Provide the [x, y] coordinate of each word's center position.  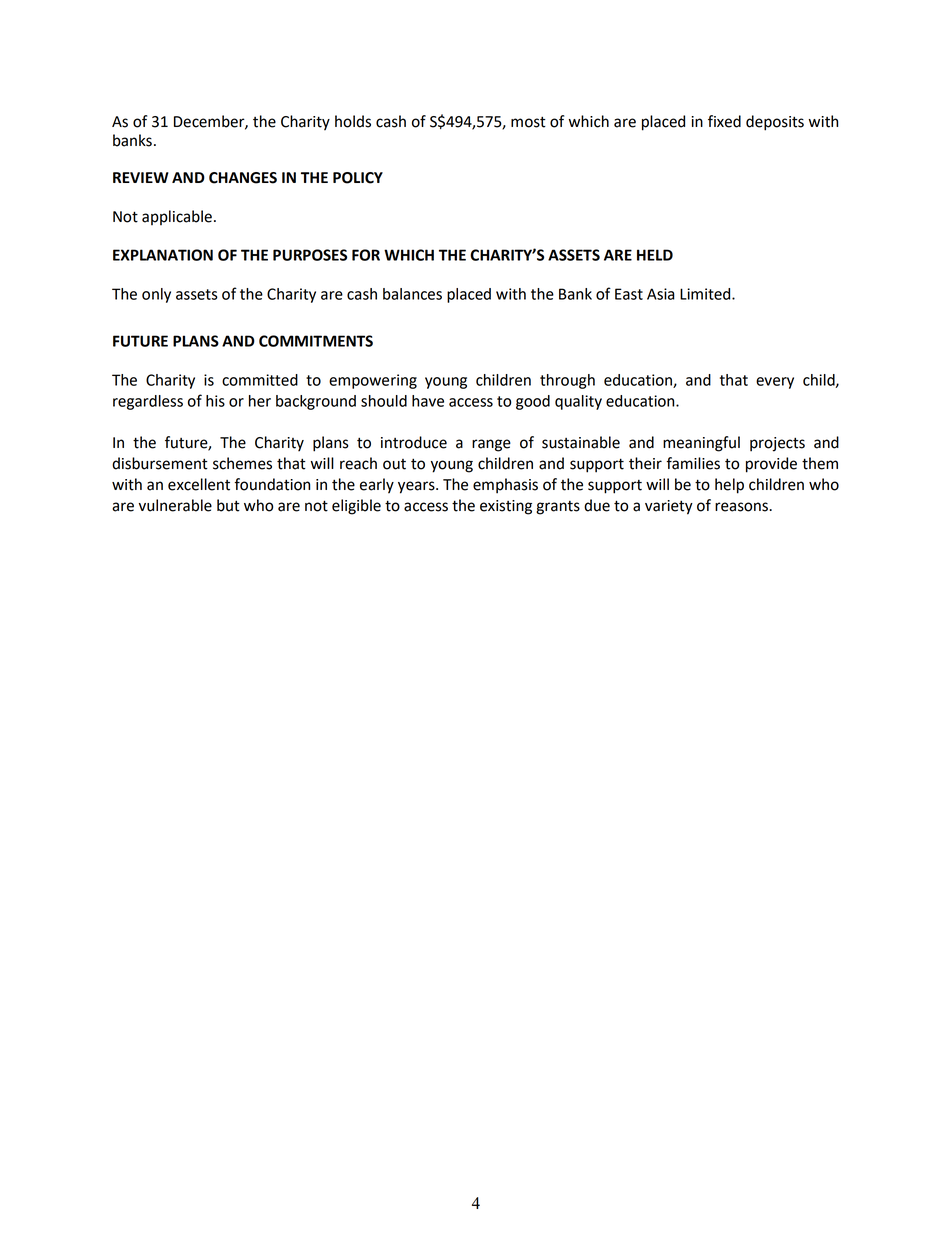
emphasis [505, 486]
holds [353, 121]
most [528, 122]
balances [412, 294]
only [156, 295]
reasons [742, 507]
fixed [724, 121]
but [228, 505]
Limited [706, 294]
